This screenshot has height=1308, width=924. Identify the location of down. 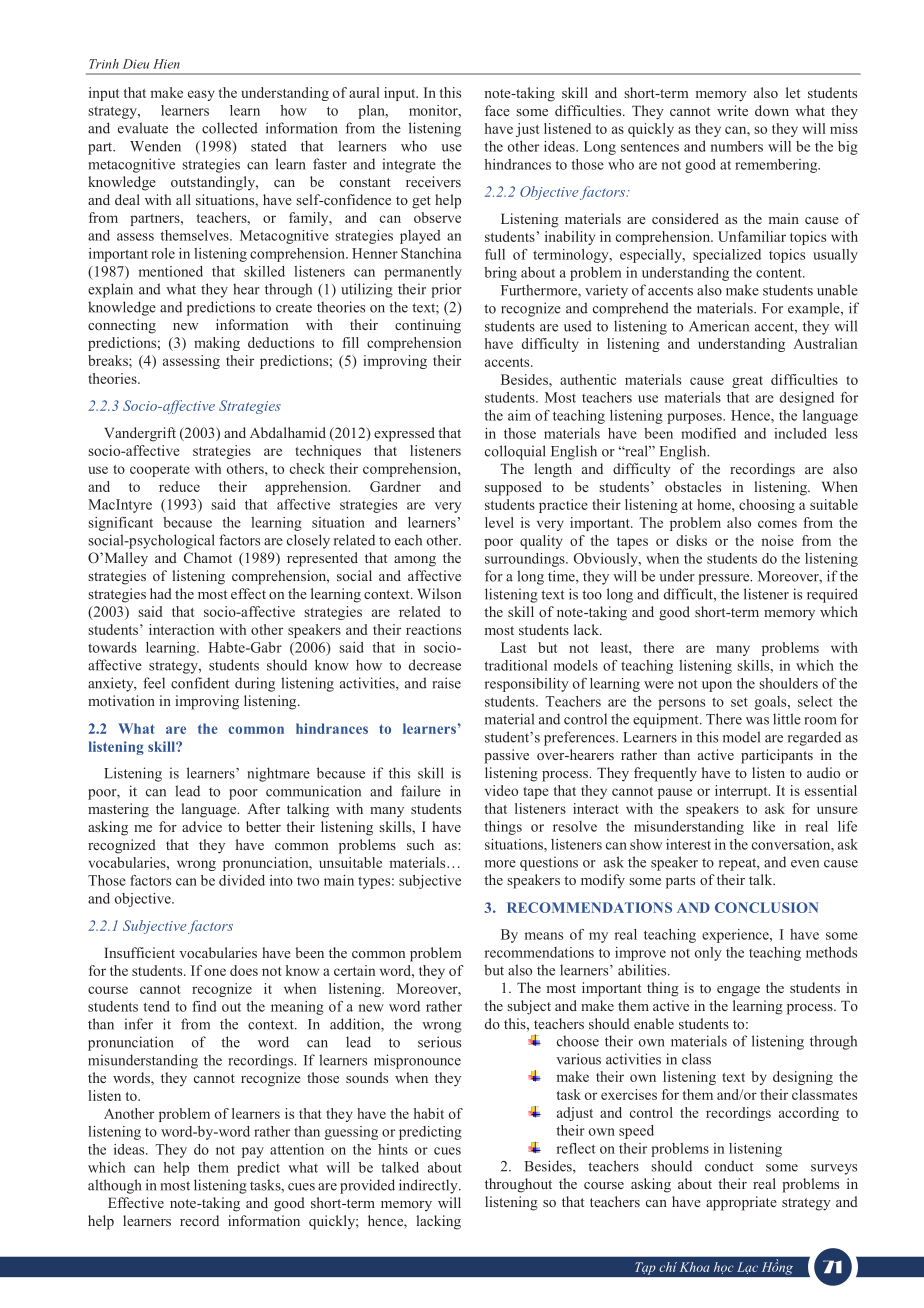
(772, 110).
